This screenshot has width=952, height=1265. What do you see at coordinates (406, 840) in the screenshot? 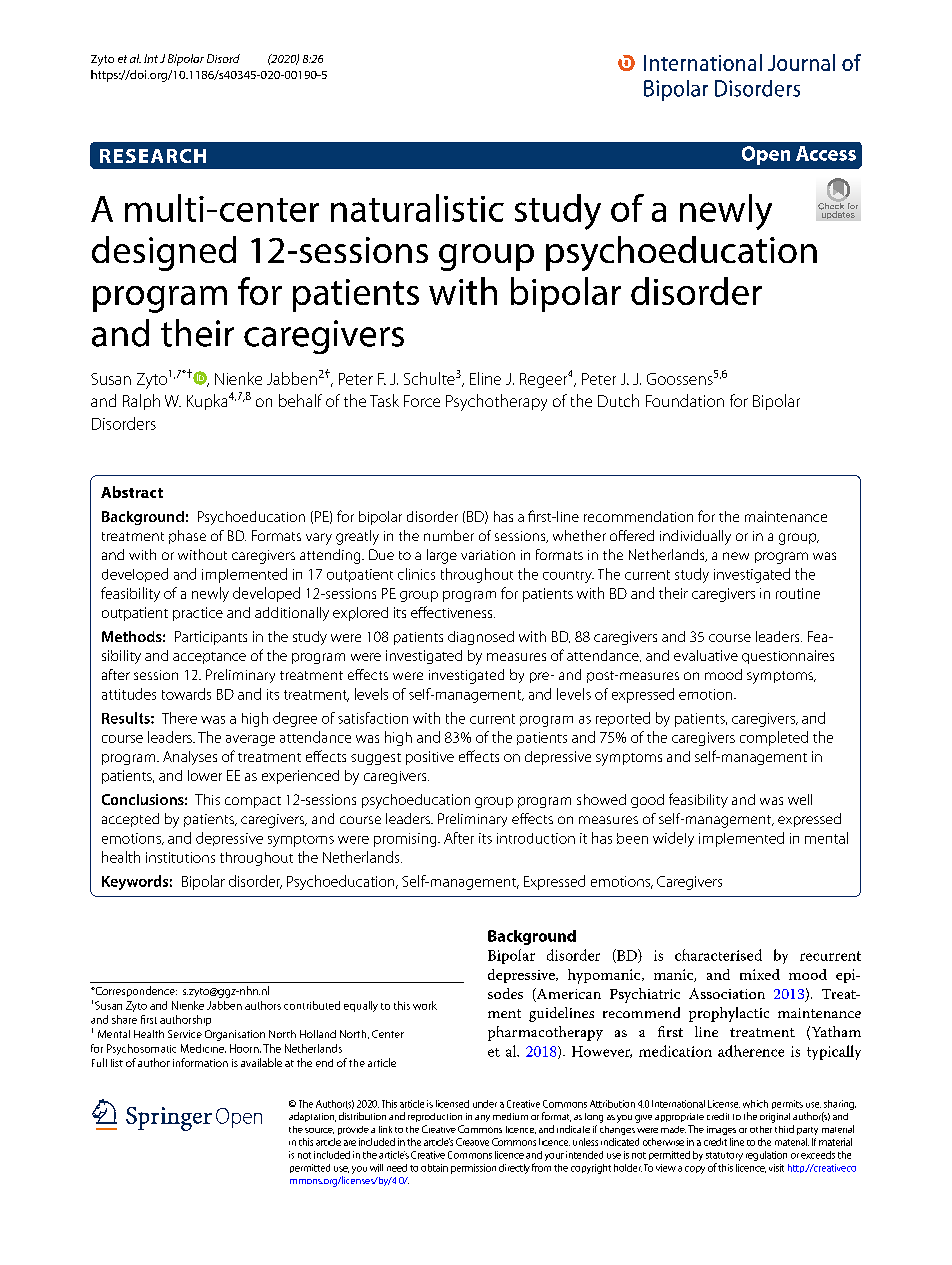
I see `promising` at bounding box center [406, 840].
